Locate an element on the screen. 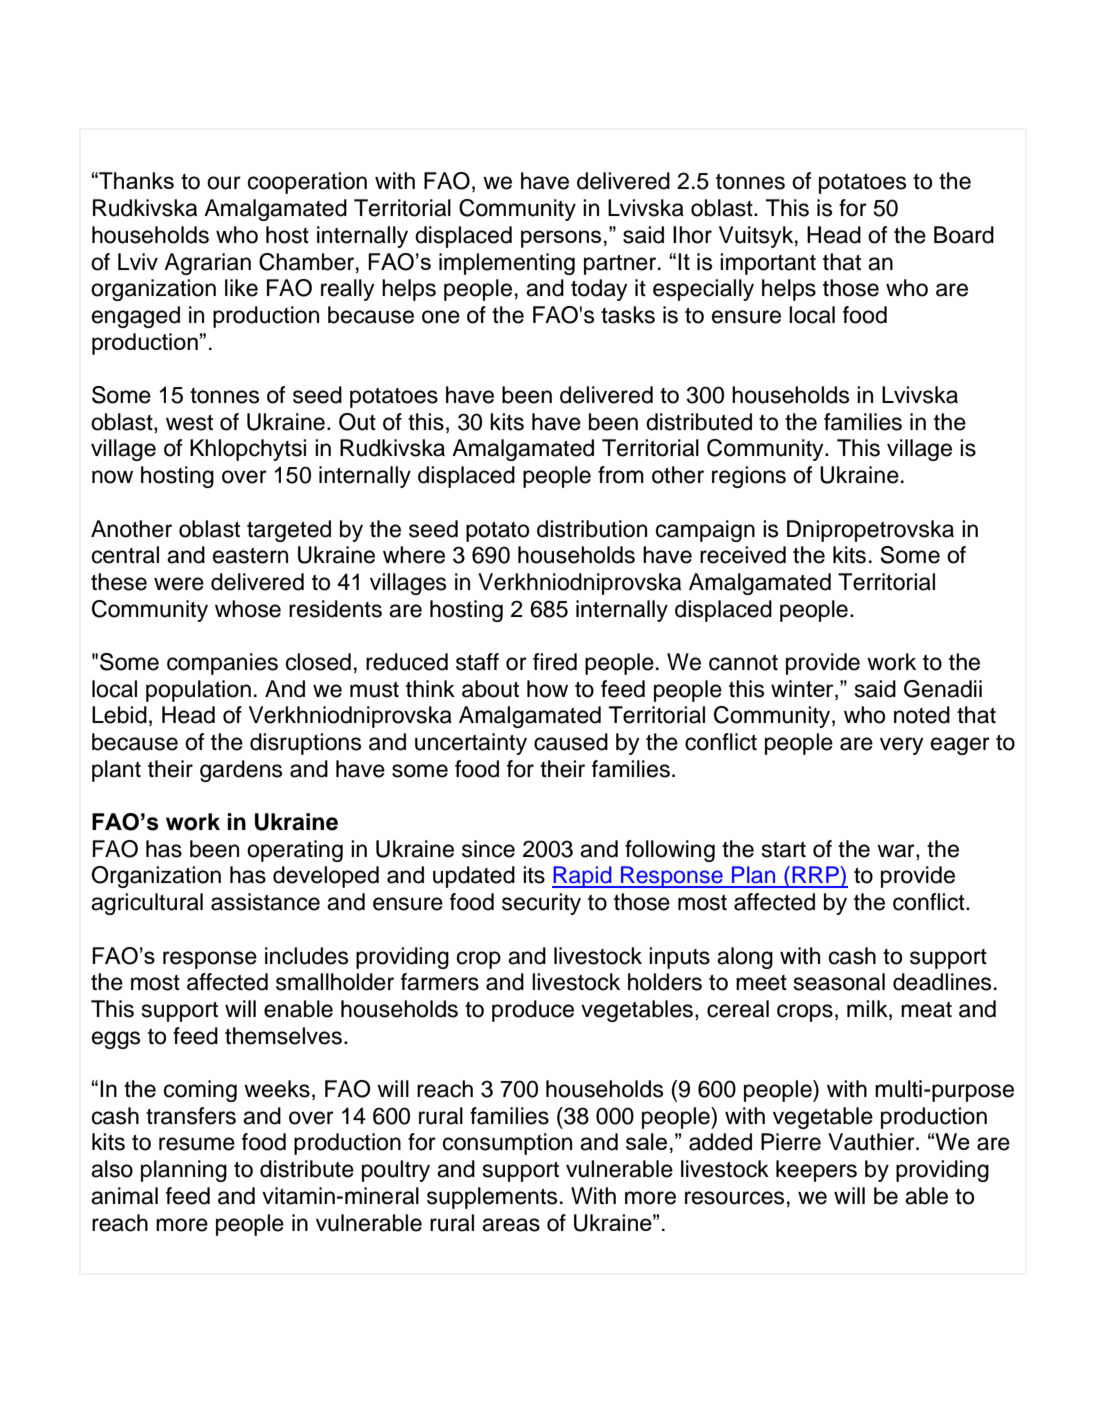  eastern is located at coordinates (250, 556).
